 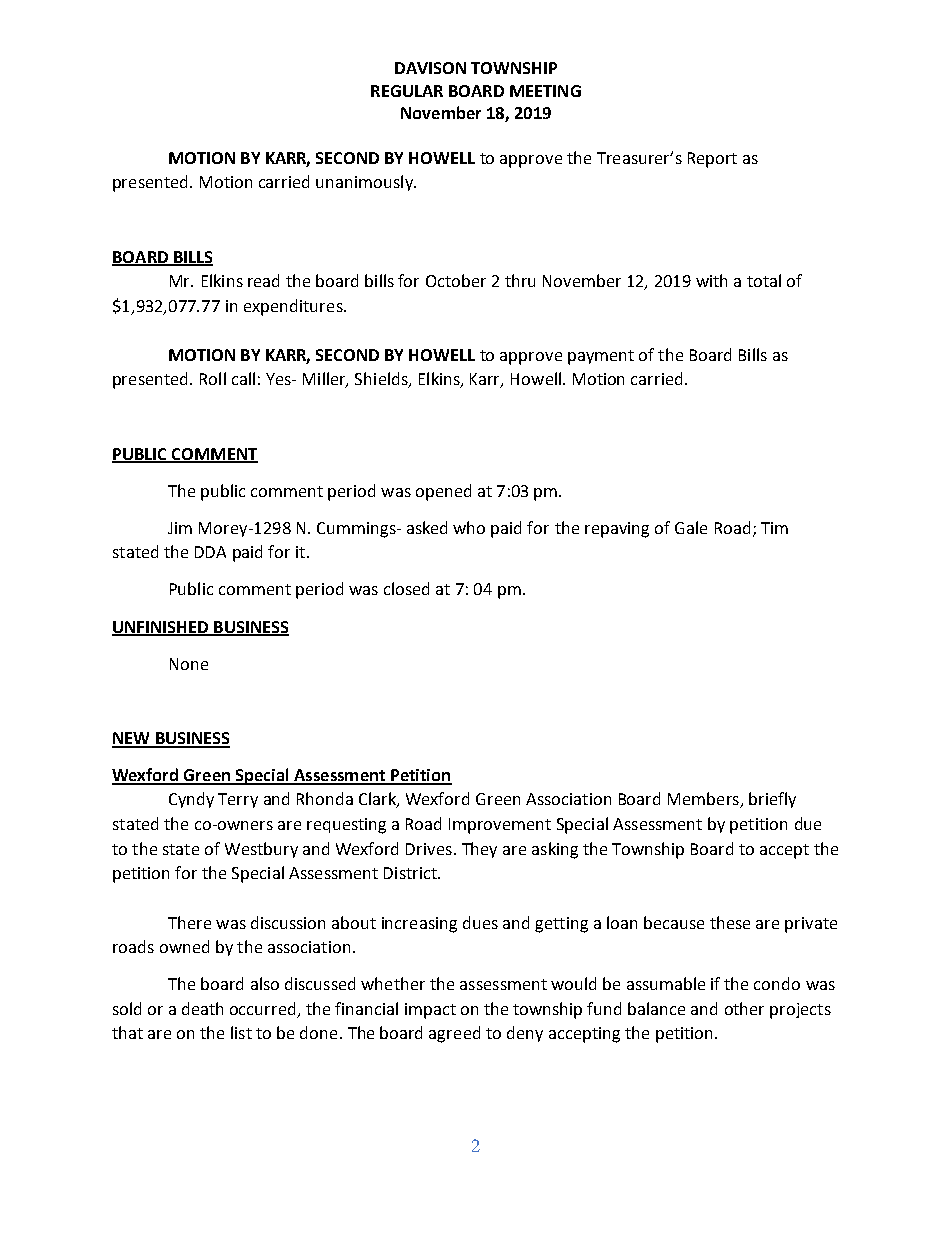 What do you see at coordinates (712, 160) in the page?
I see `Report` at bounding box center [712, 160].
